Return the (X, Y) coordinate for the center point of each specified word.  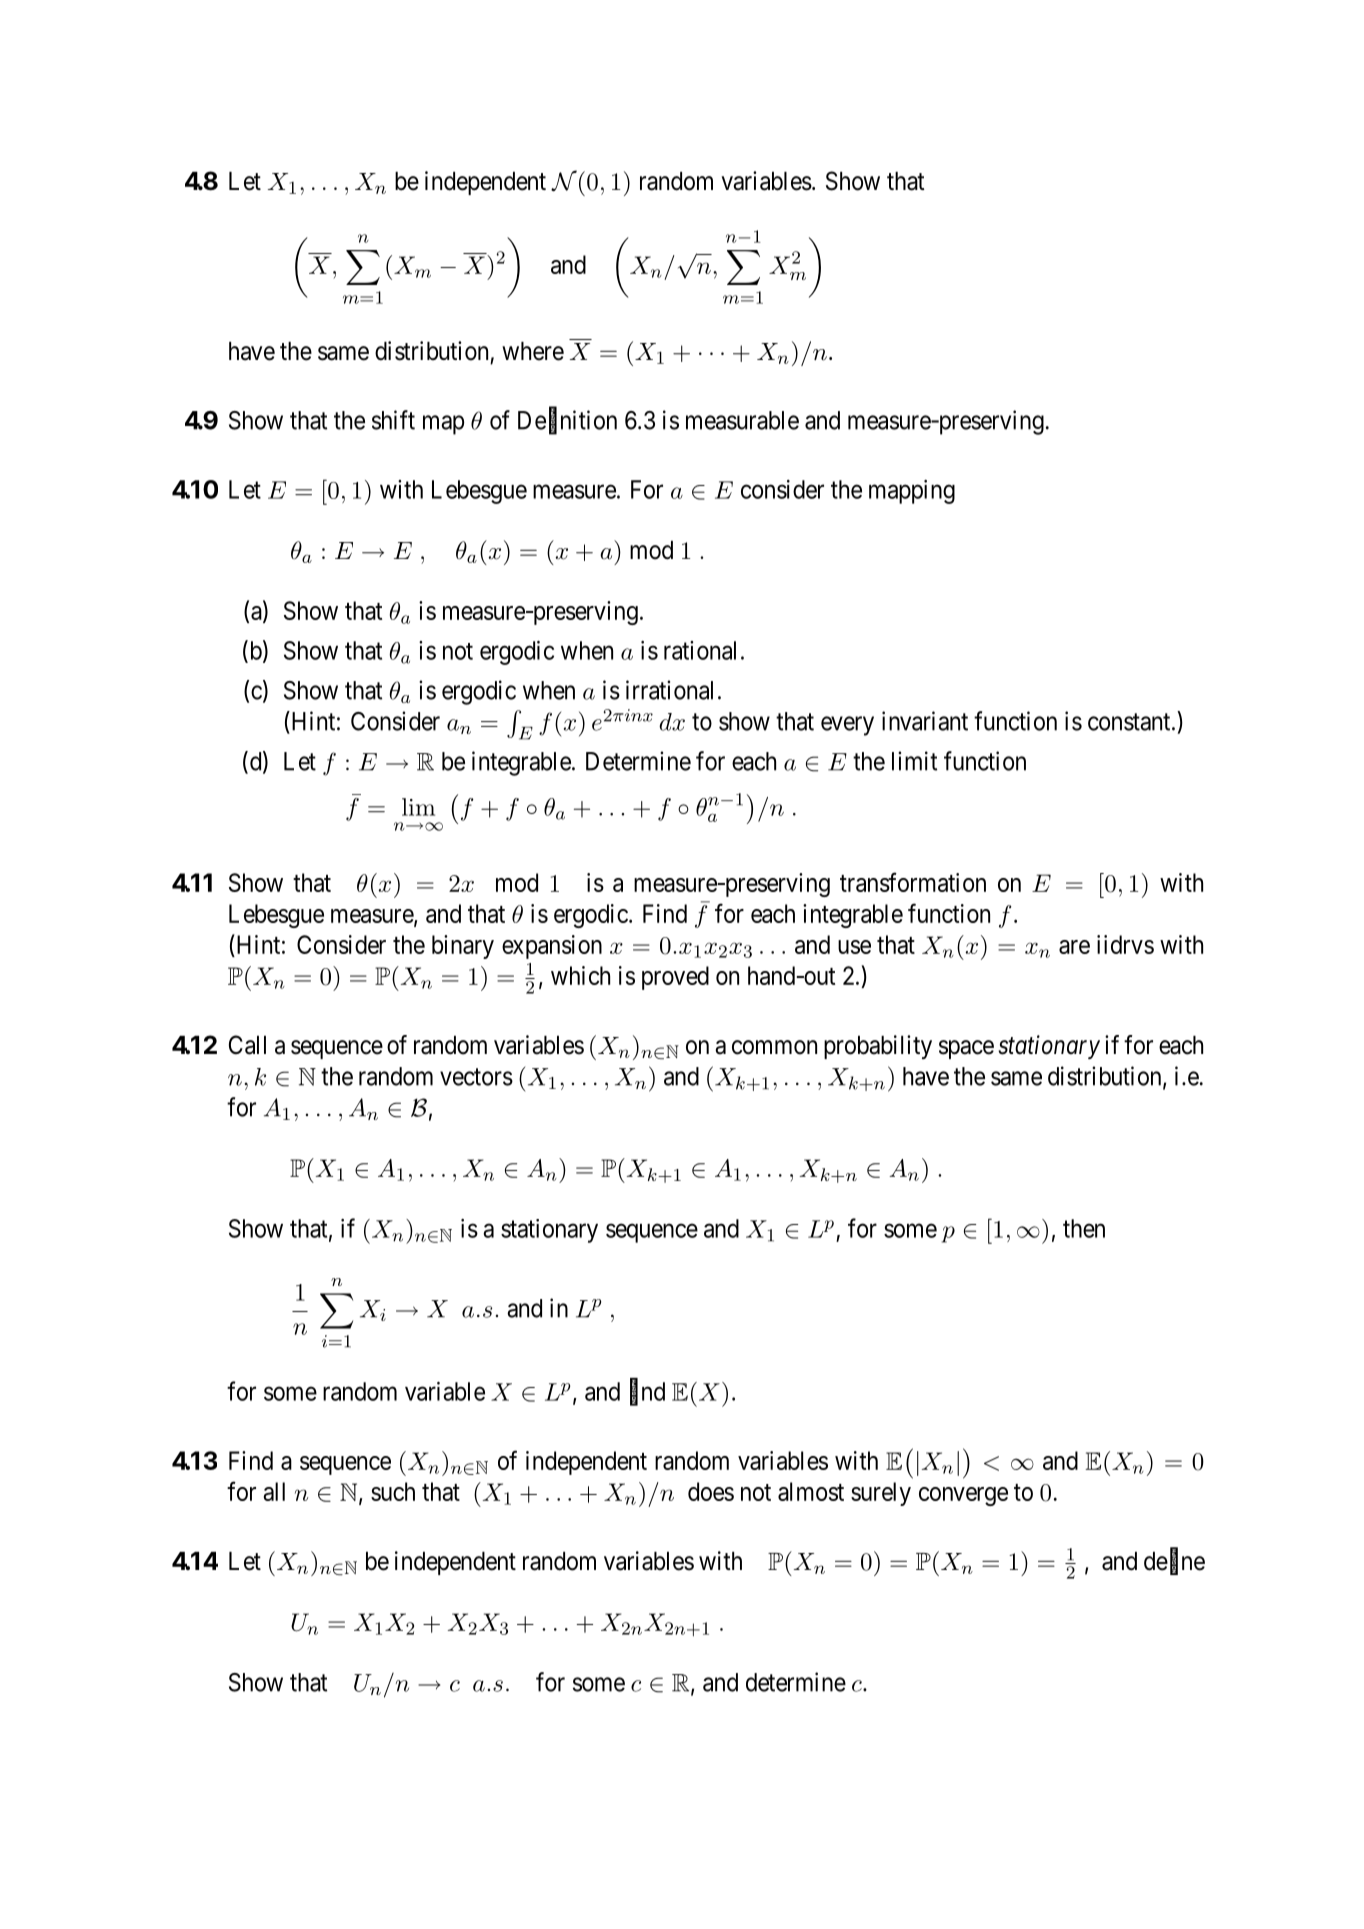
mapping (912, 492)
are (1074, 947)
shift (393, 420)
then (1084, 1228)
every (847, 726)
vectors (476, 1077)
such (393, 1491)
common (774, 1047)
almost (811, 1491)
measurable (742, 420)
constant (1130, 722)
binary (463, 947)
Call (247, 1045)
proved (675, 978)
